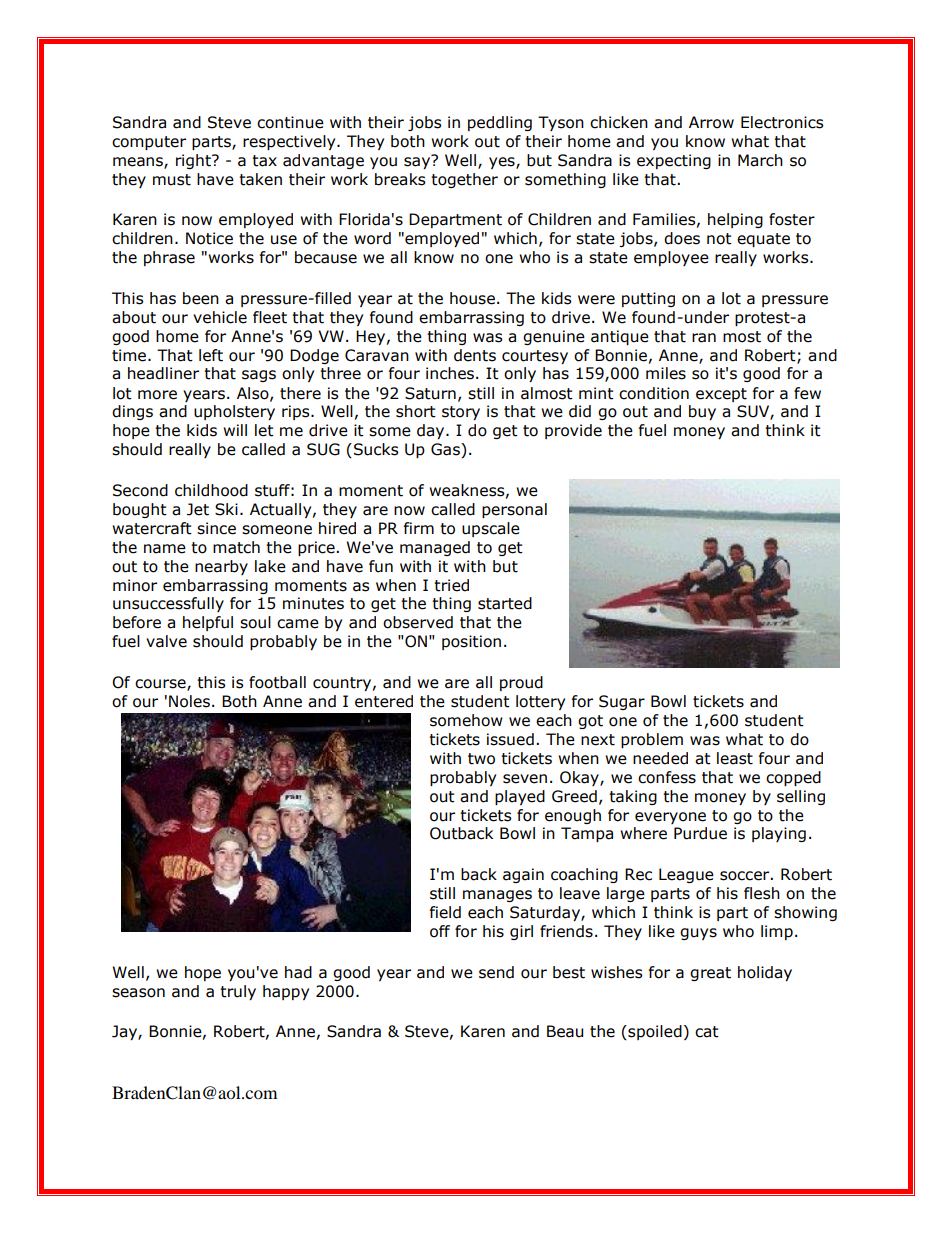 This screenshot has height=1233, width=952. What do you see at coordinates (702, 412) in the screenshot?
I see `buy` at bounding box center [702, 412].
